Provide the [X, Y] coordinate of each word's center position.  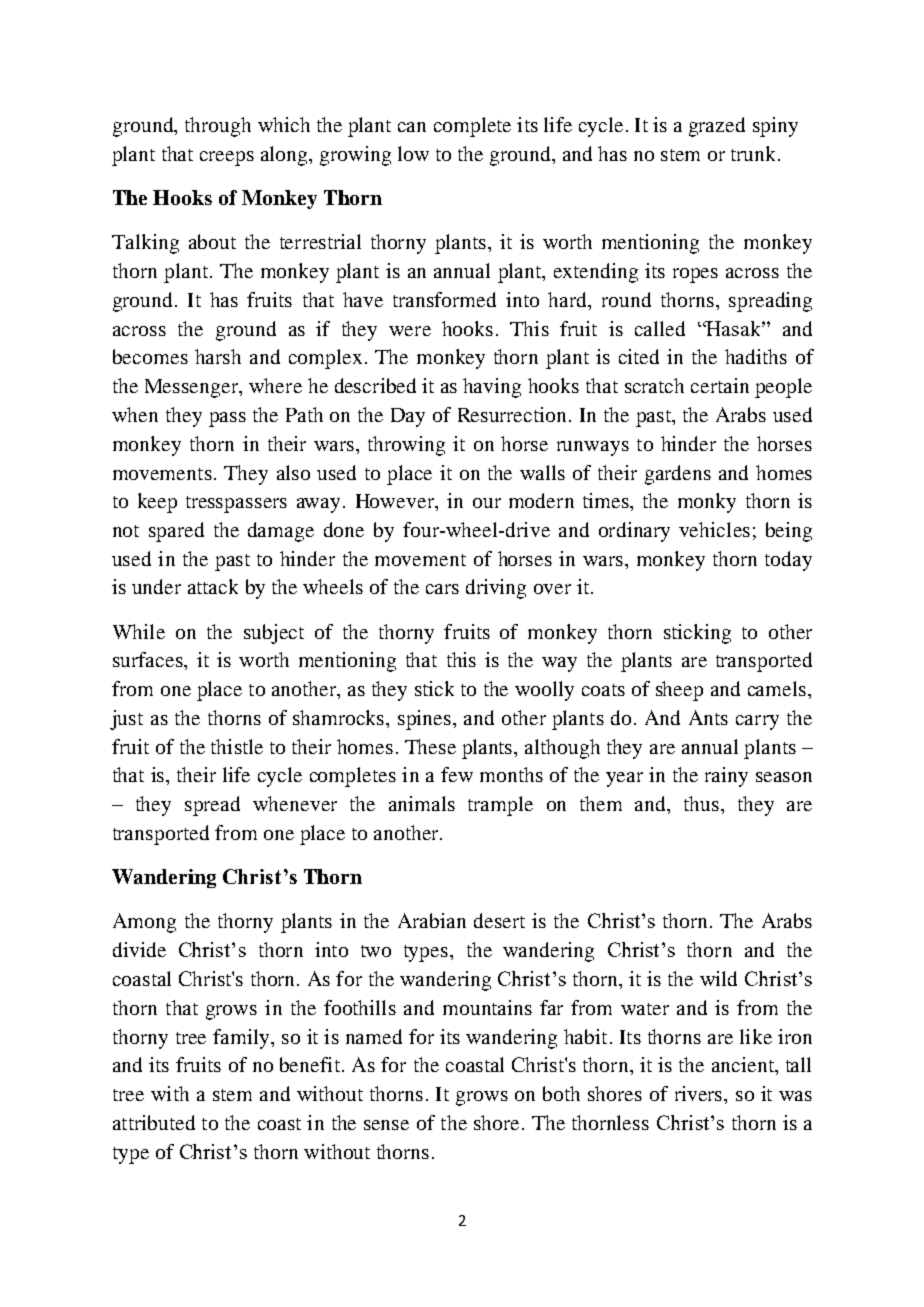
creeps [227, 158]
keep [157, 503]
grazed [717, 127]
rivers [700, 1093]
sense [386, 1125]
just [126, 720]
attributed [154, 1122]
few [457, 774]
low [413, 153]
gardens [678, 475]
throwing [406, 446]
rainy [726, 777]
